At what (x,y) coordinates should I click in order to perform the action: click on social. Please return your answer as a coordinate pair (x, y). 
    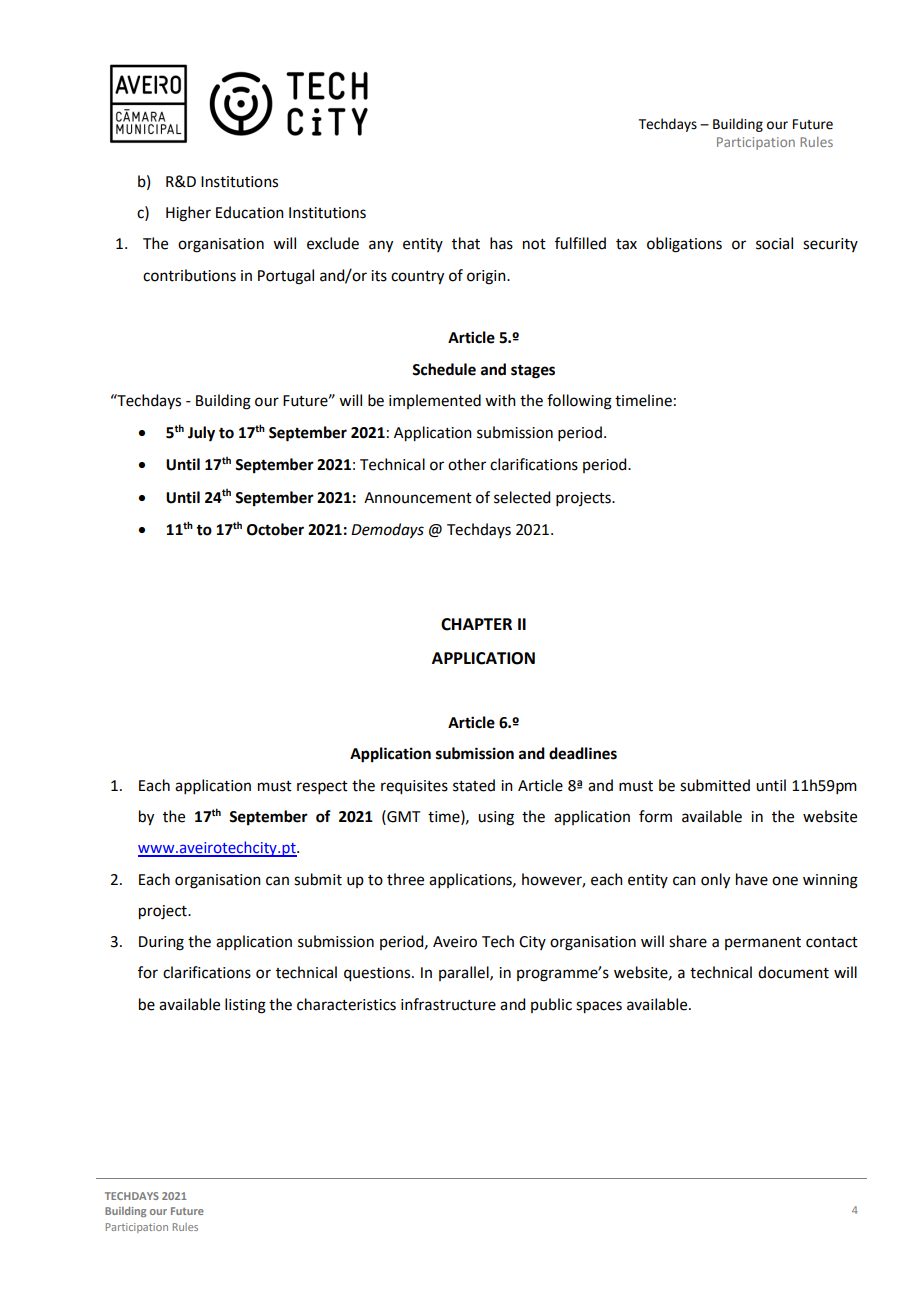
    Looking at the image, I should click on (774, 243).
